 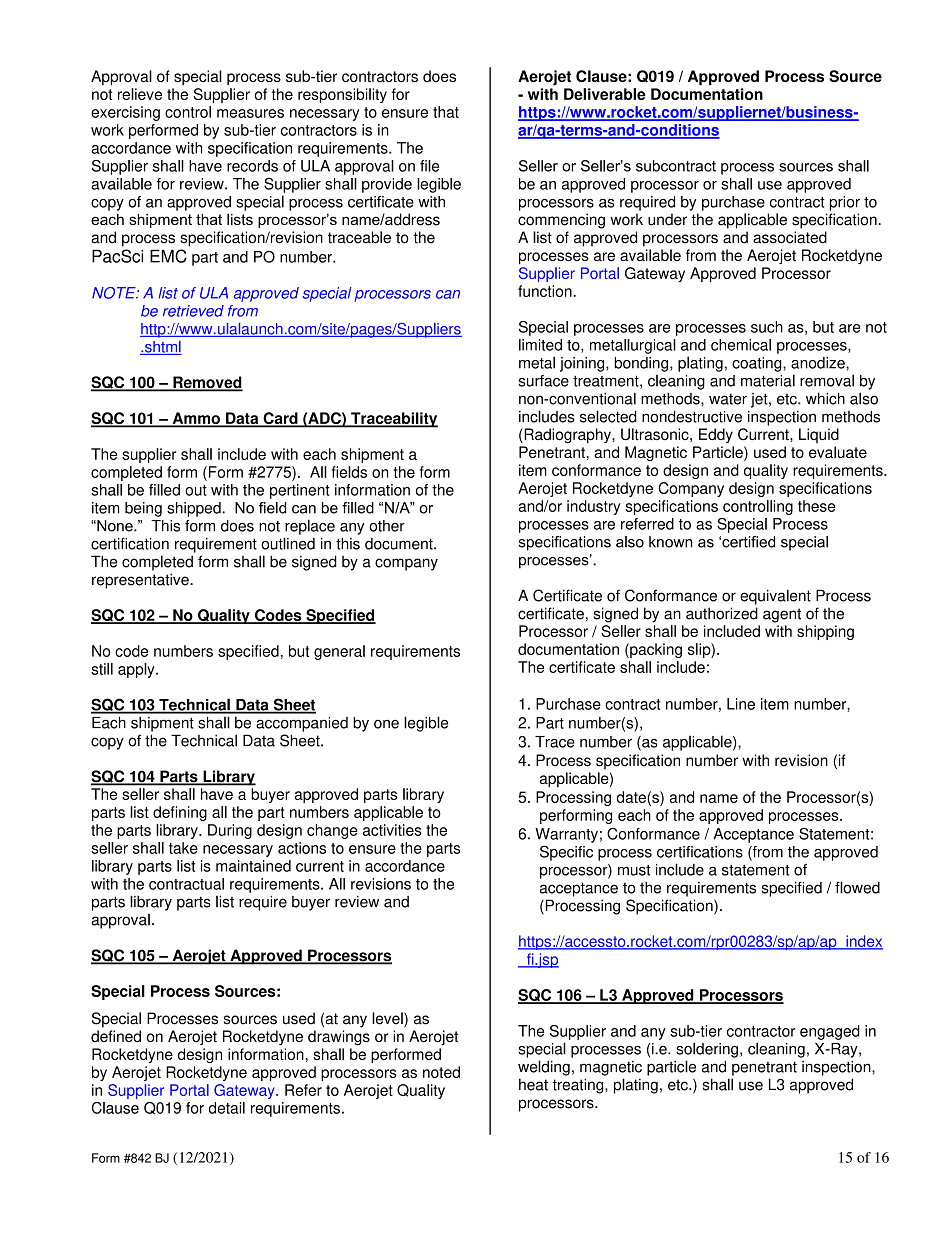 What do you see at coordinates (566, 835) in the image?
I see `Warranty` at bounding box center [566, 835].
